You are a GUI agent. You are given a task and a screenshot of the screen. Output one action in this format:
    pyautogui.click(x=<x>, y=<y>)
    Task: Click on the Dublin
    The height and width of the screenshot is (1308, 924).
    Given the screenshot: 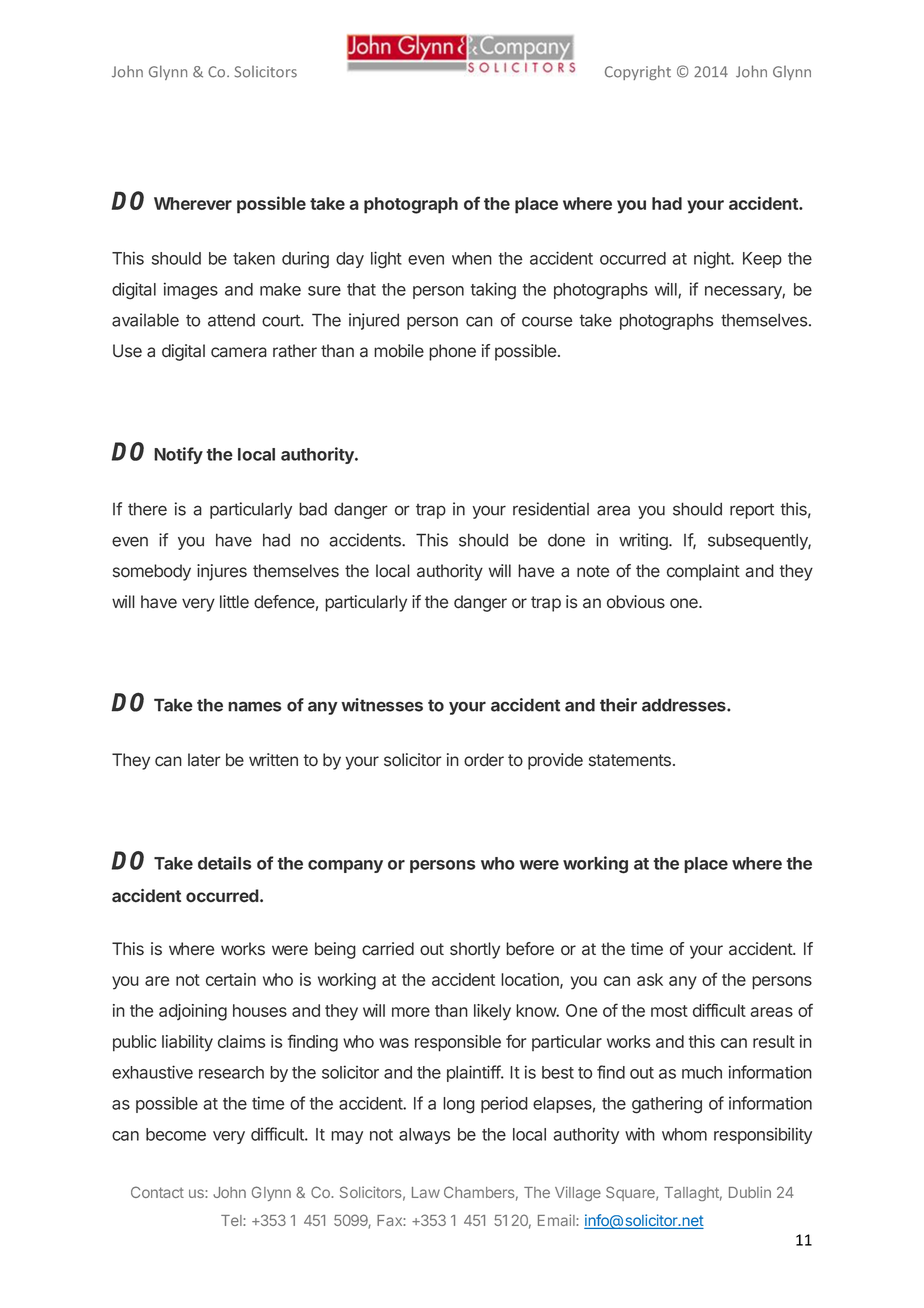 What is the action you would take?
    pyautogui.click(x=750, y=1192)
